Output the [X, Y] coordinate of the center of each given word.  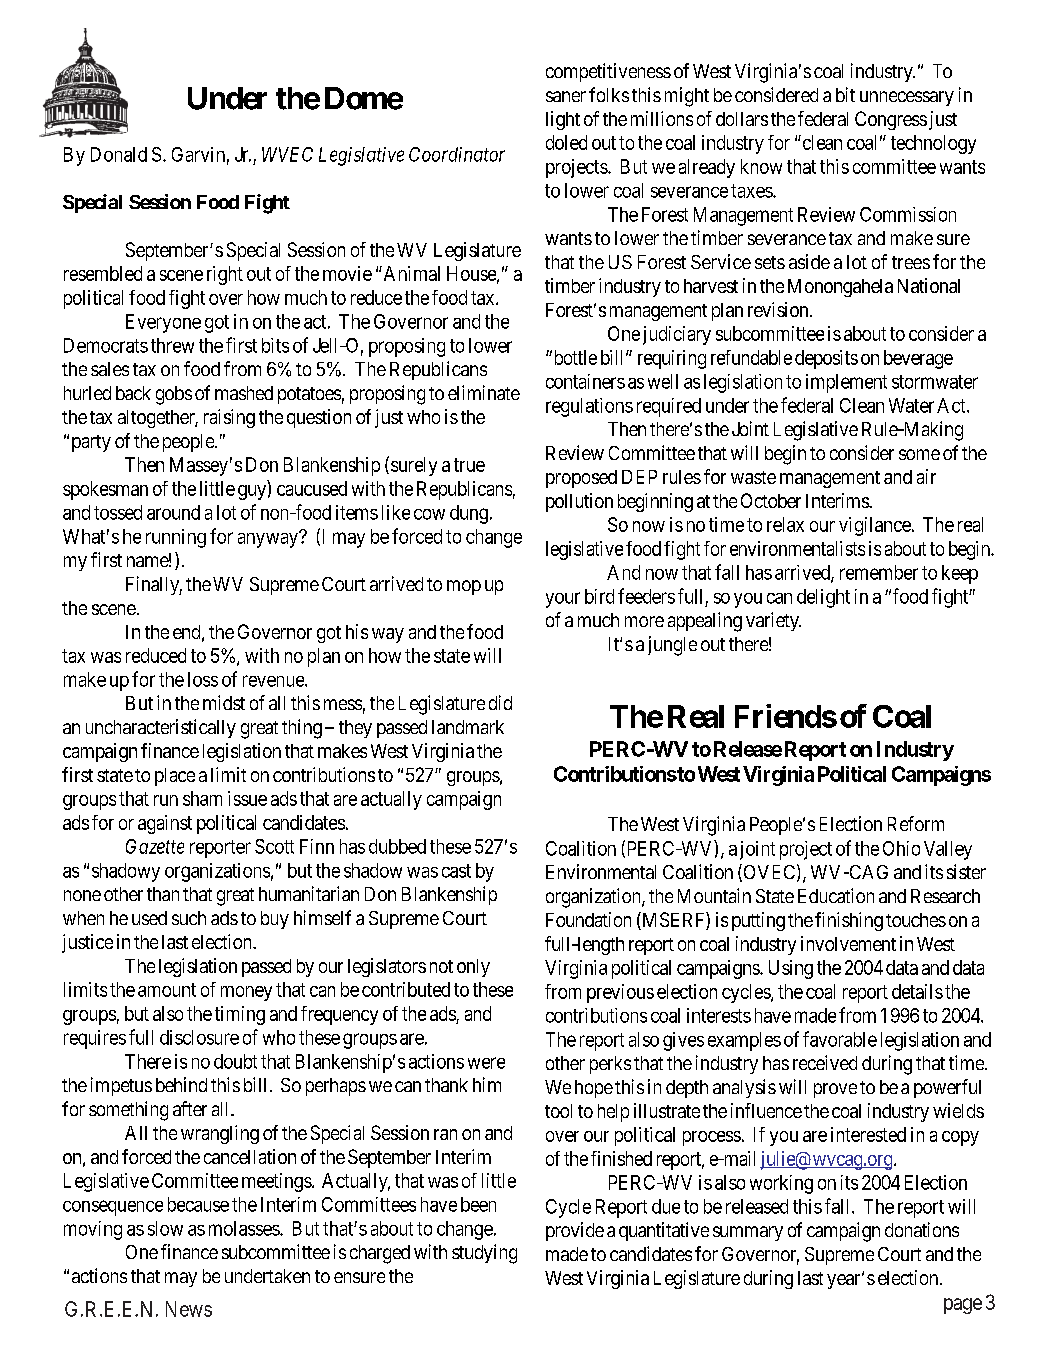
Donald [119, 154]
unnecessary [907, 98]
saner [566, 96]
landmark [468, 727]
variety [773, 621]
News [189, 1309]
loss [203, 679]
